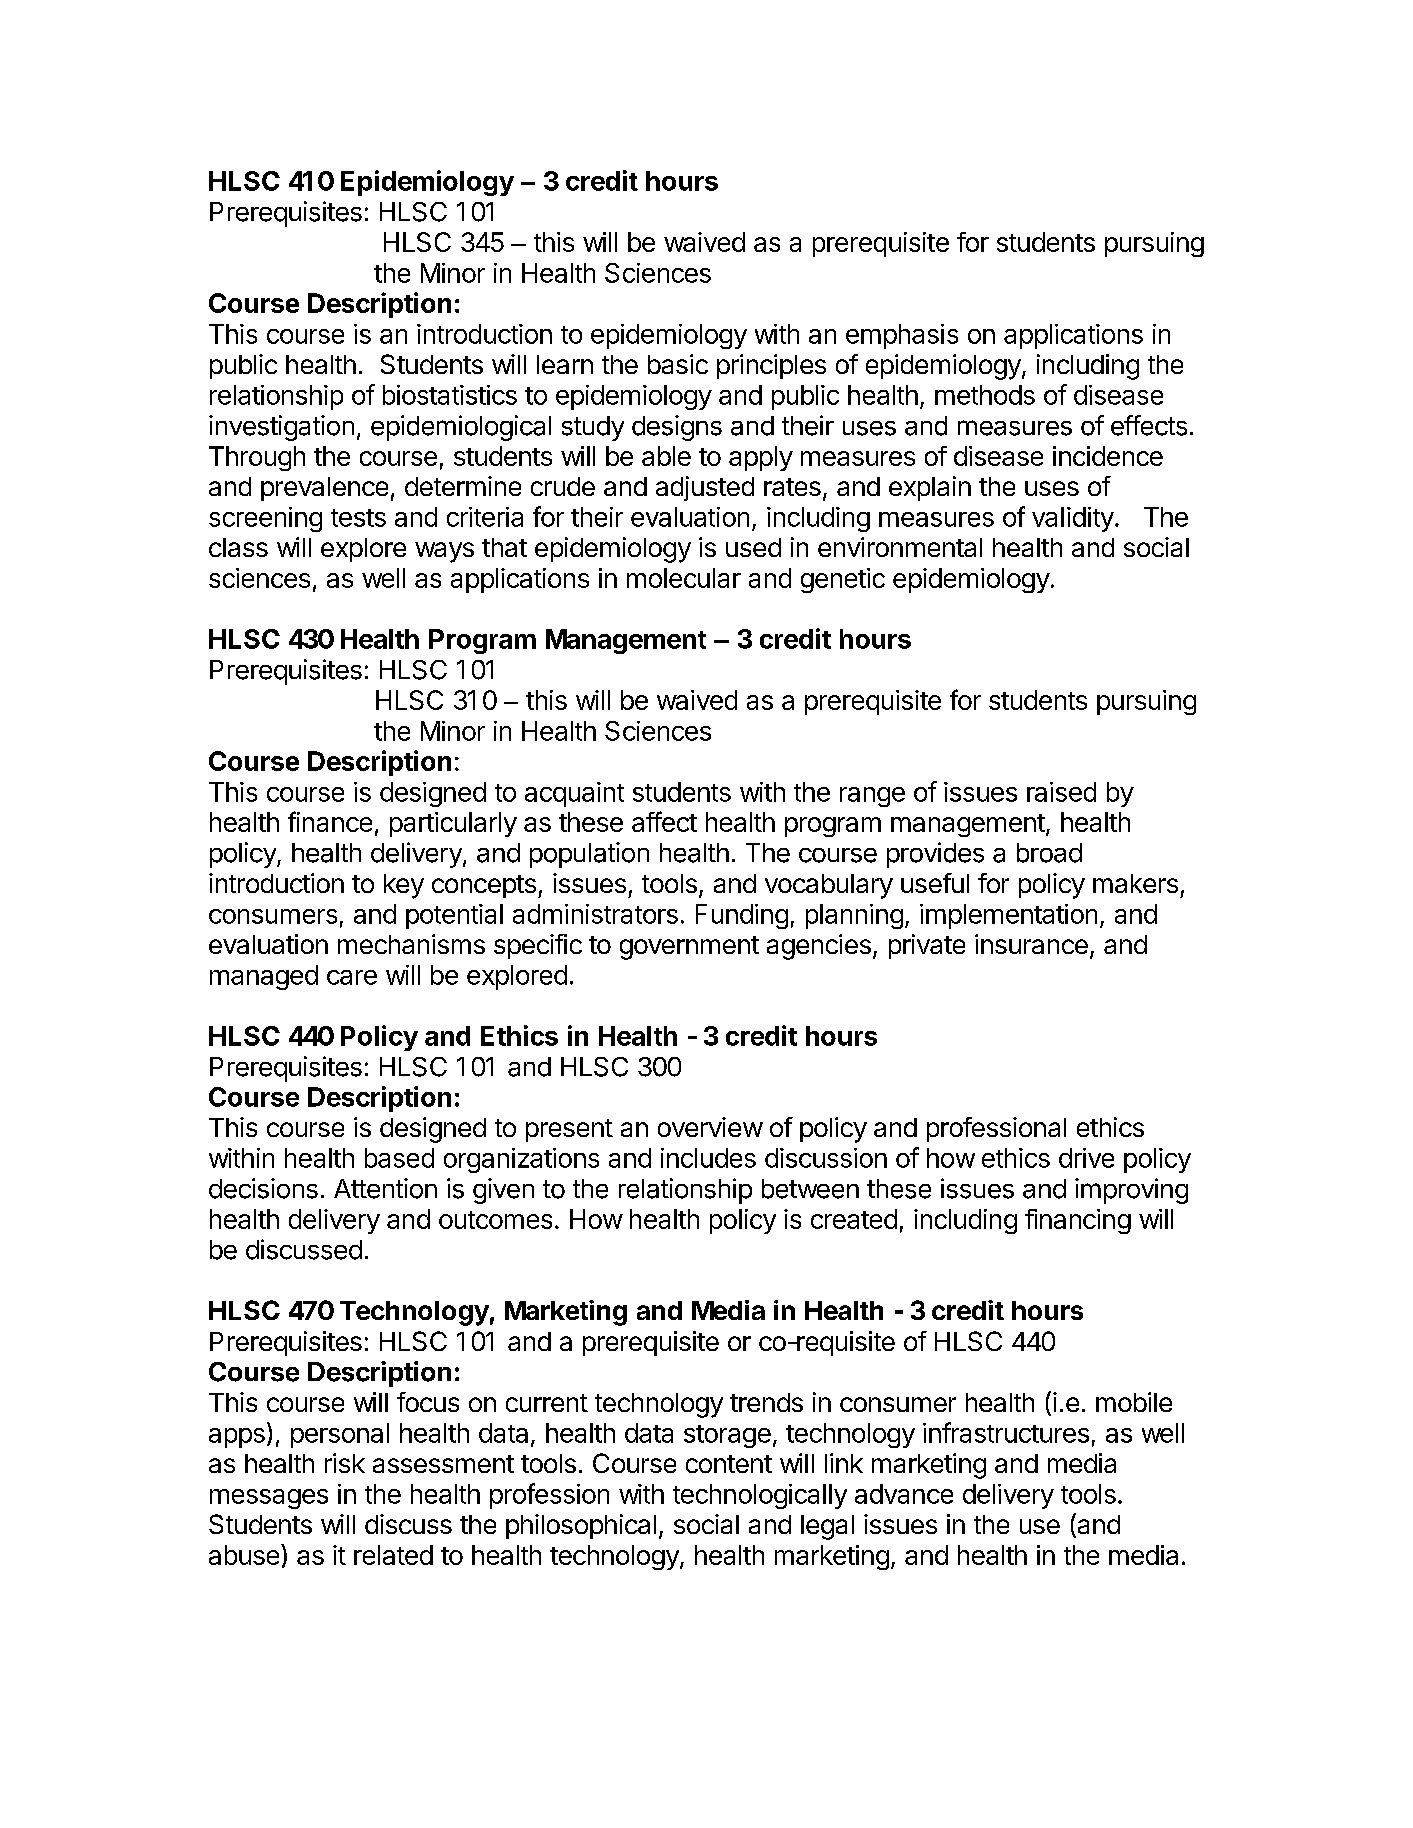 The width and height of the screenshot is (1413, 1828). Describe the element at coordinates (710, 1127) in the screenshot. I see `overview` at that location.
